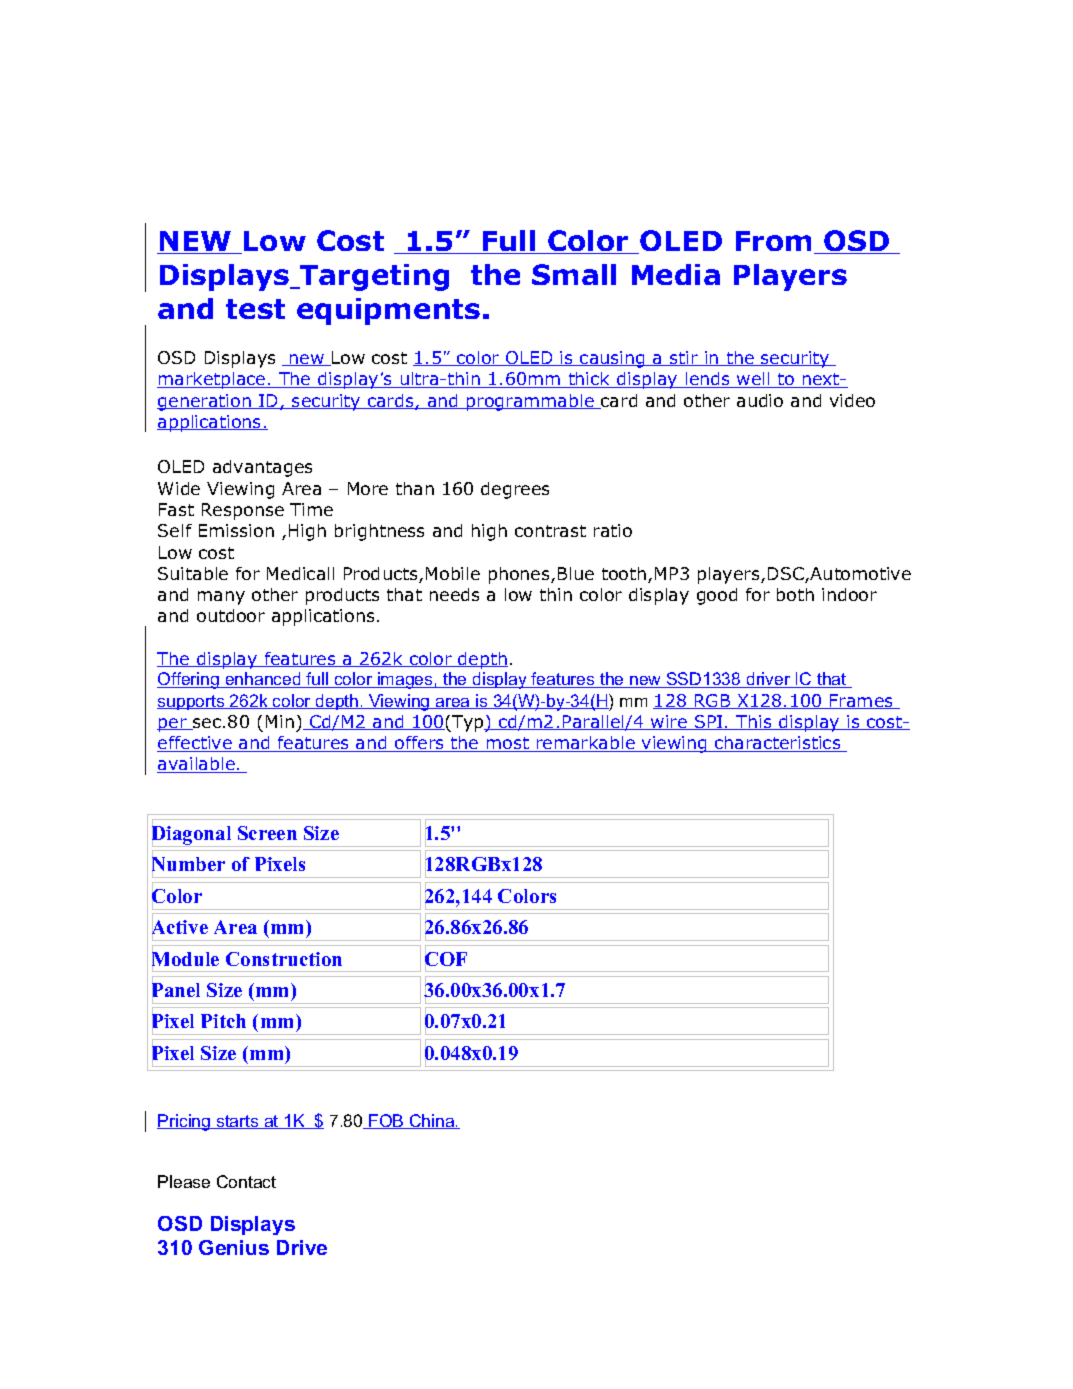 The width and height of the screenshot is (1073, 1389). Describe the element at coordinates (795, 594) in the screenshot. I see `both` at that location.
